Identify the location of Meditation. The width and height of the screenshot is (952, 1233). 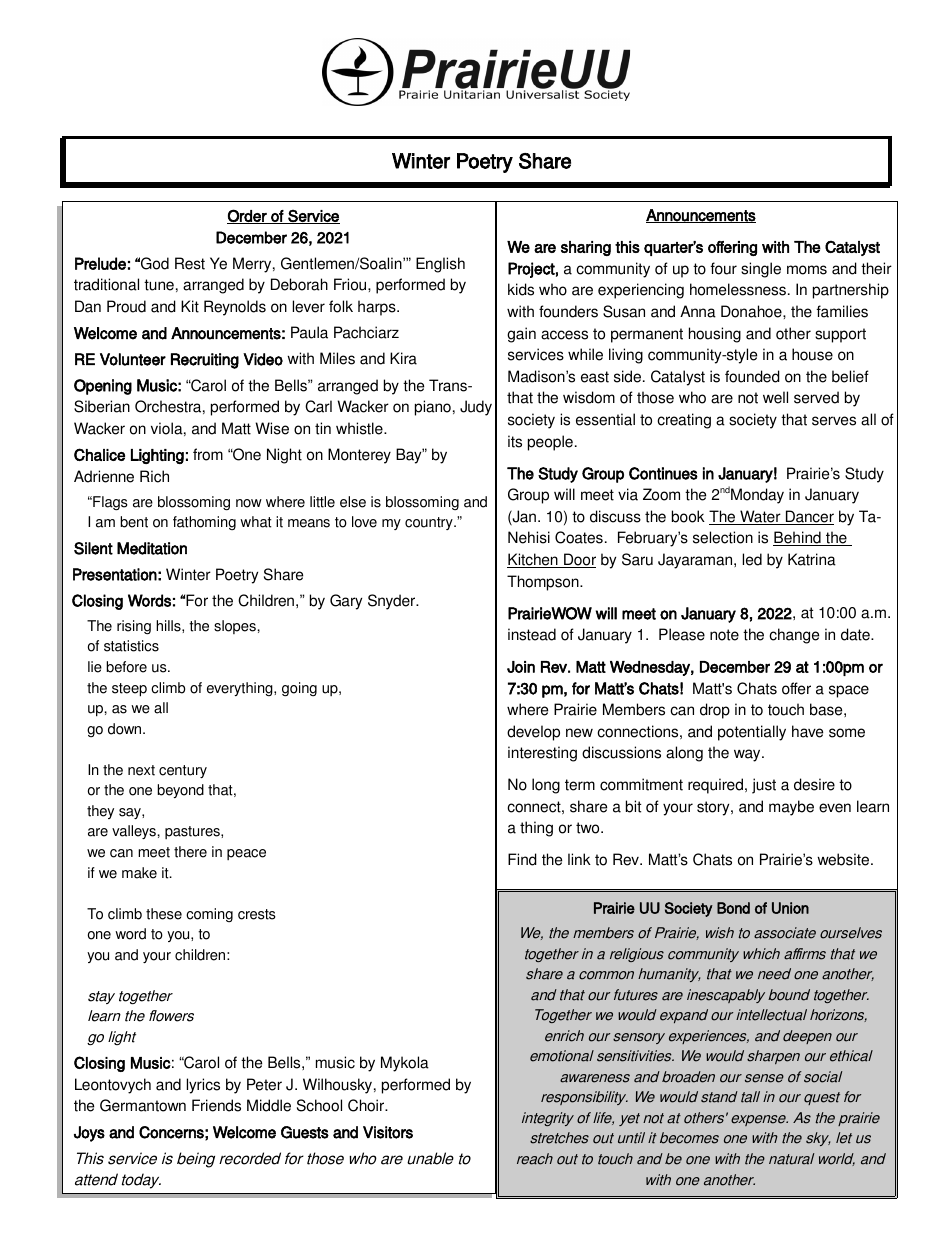
(152, 548).
